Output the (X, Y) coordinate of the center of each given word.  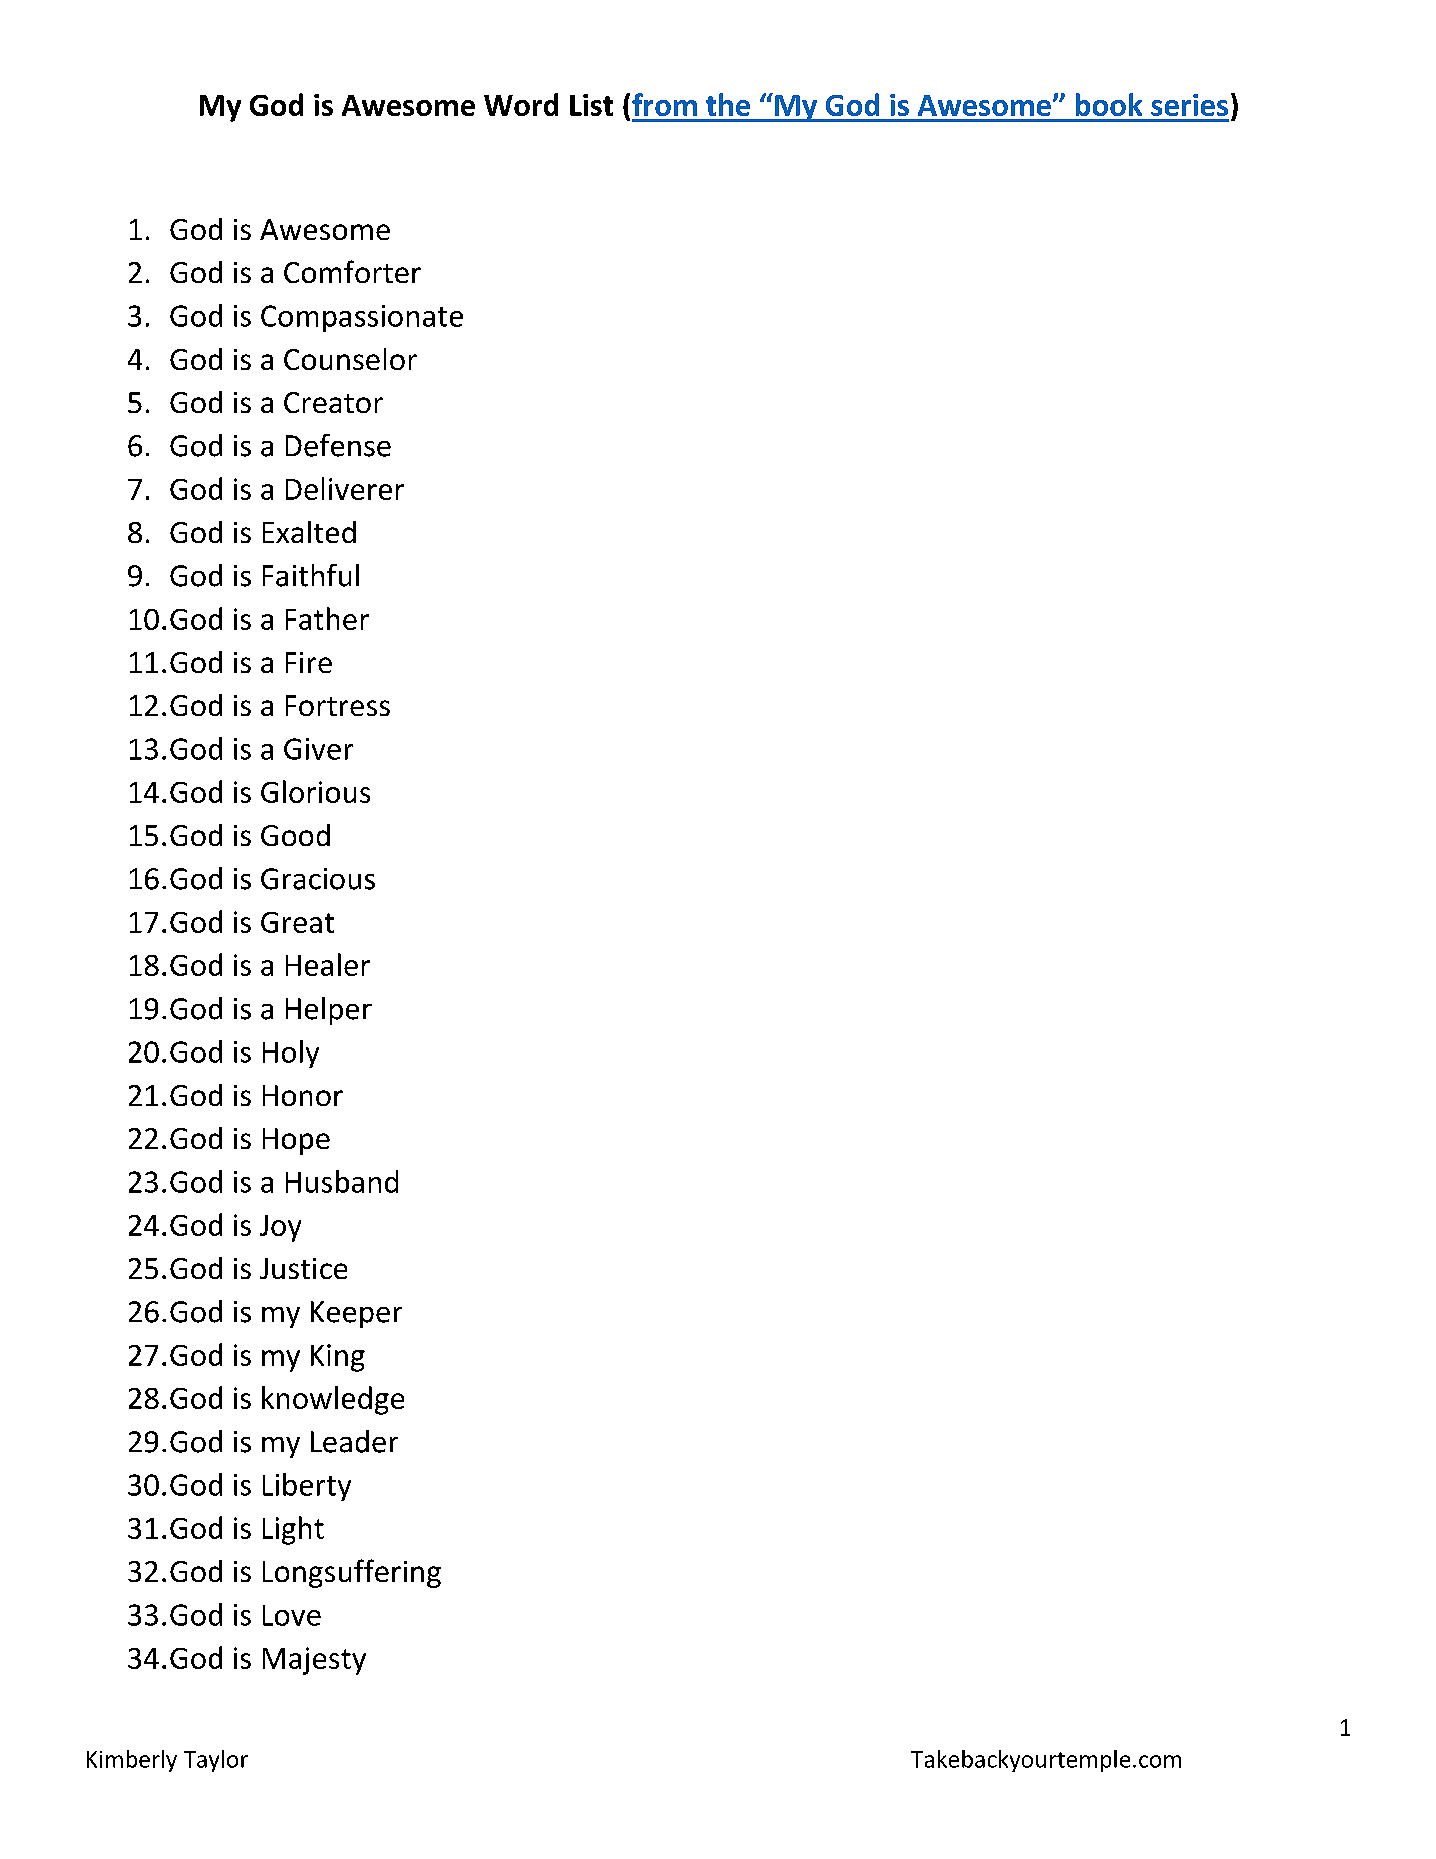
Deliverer (345, 488)
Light (293, 1530)
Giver (318, 749)
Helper (329, 1011)
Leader (354, 1441)
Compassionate (362, 318)
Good (295, 835)
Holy (291, 1054)
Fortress (338, 705)
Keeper (356, 1314)
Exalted (309, 532)
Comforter (352, 271)
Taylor (216, 1761)
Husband (342, 1181)
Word (521, 104)
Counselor (350, 359)
